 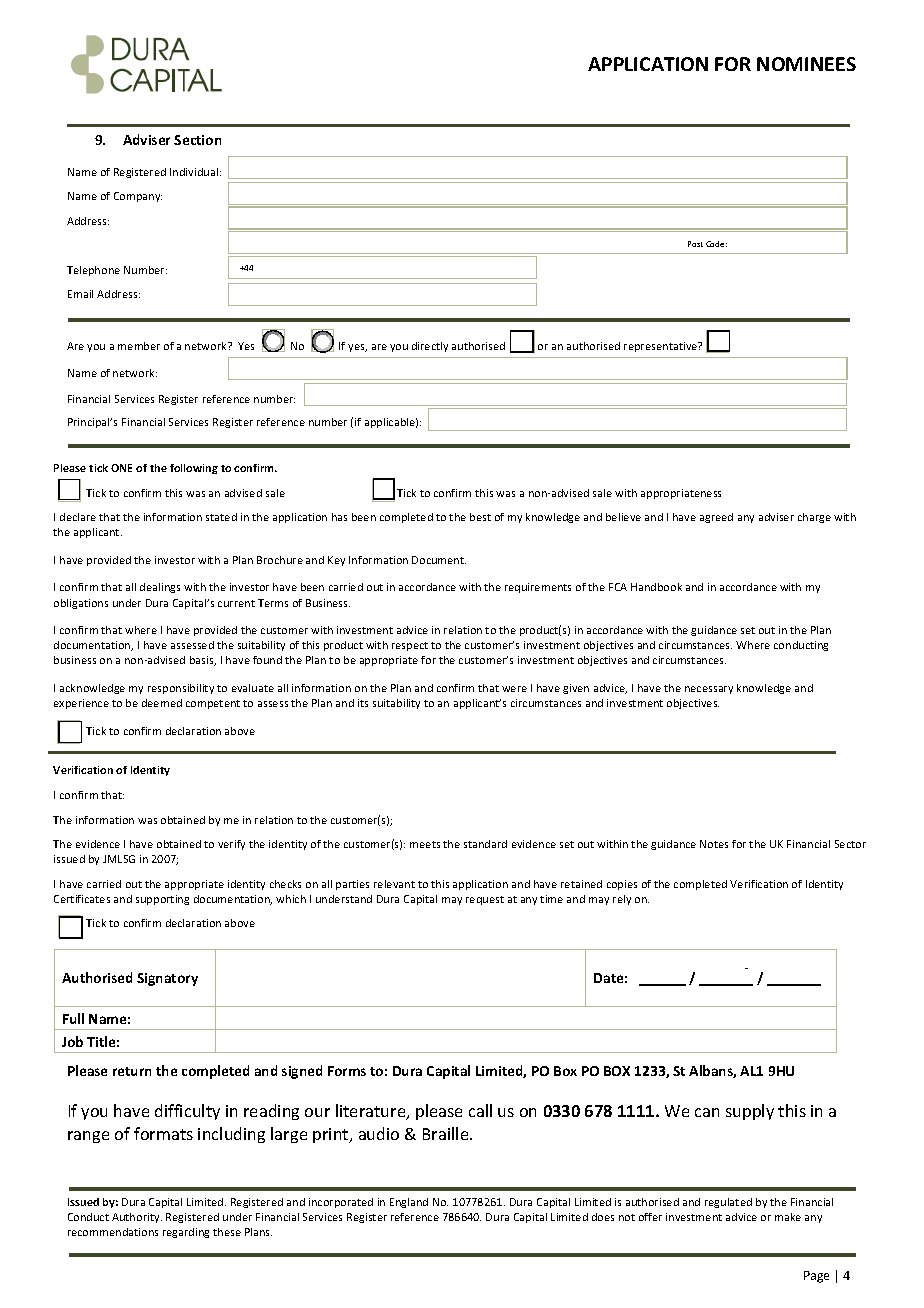 I want to click on responsibility, so click(x=181, y=689).
